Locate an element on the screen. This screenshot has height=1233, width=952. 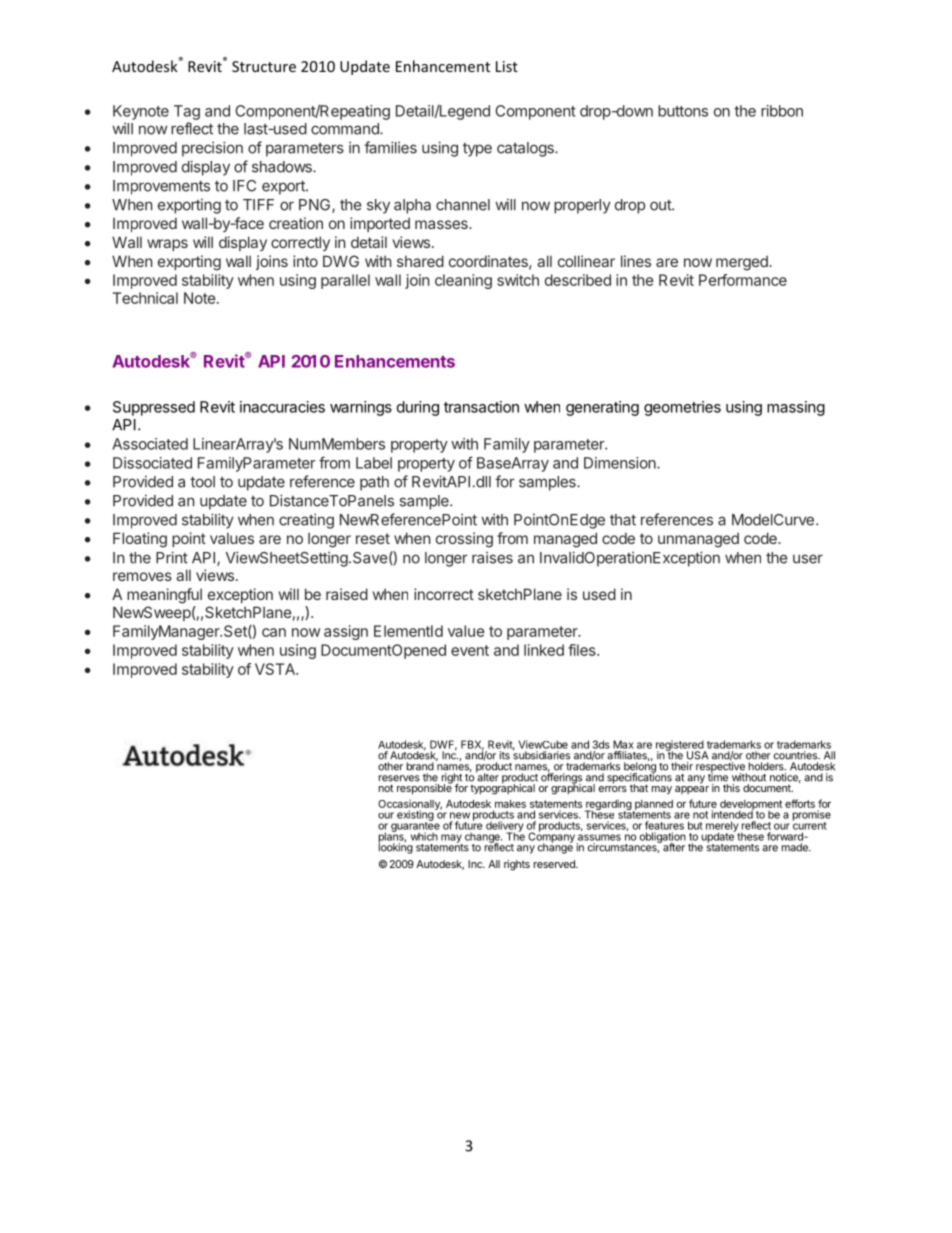
transaction is located at coordinates (481, 407).
